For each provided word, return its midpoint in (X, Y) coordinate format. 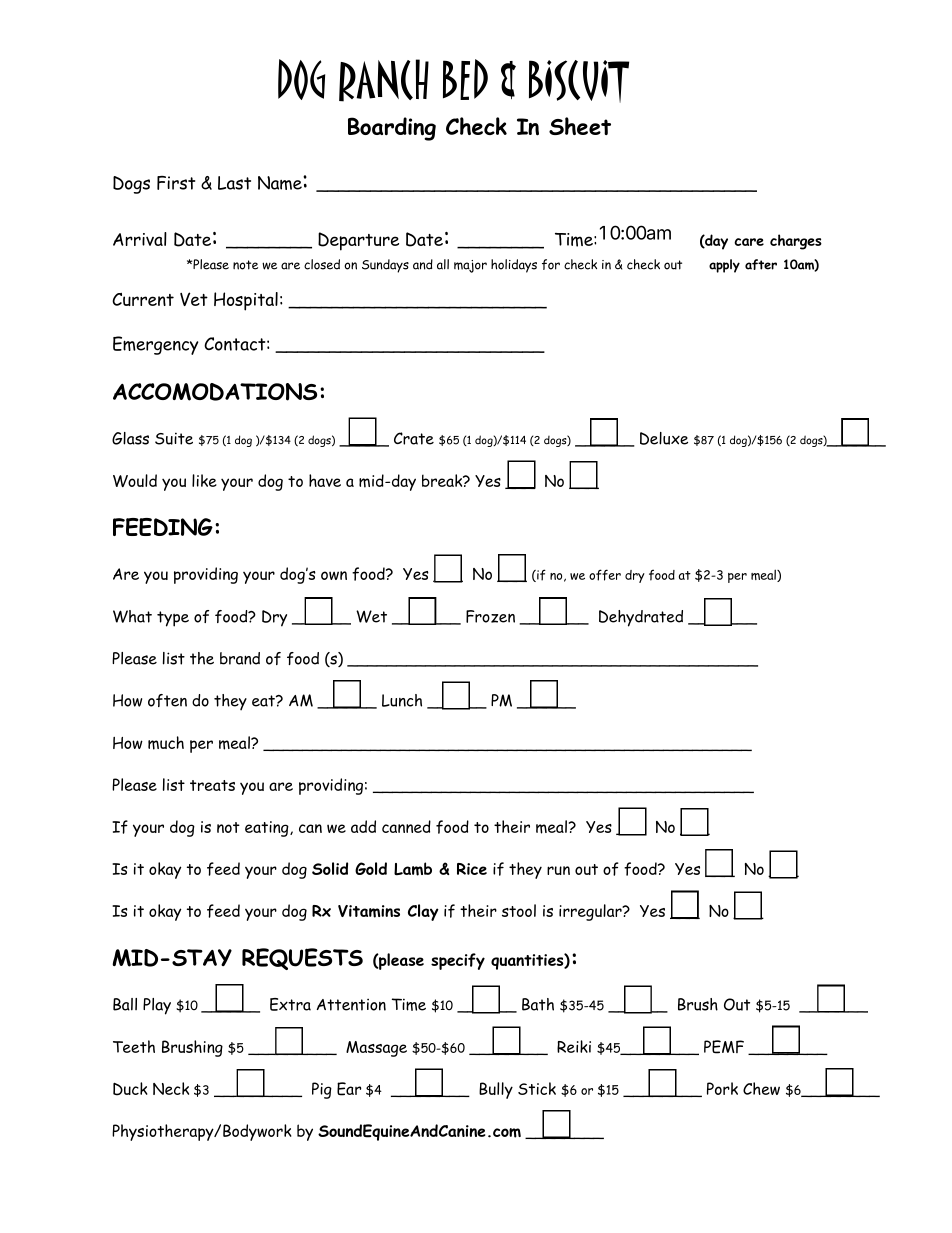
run (558, 870)
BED (465, 79)
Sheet (580, 126)
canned (406, 826)
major (470, 266)
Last (234, 183)
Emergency (156, 345)
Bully (496, 1090)
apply (724, 266)
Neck (171, 1088)
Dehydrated (641, 618)
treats (212, 785)
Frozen (490, 616)
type (173, 619)
